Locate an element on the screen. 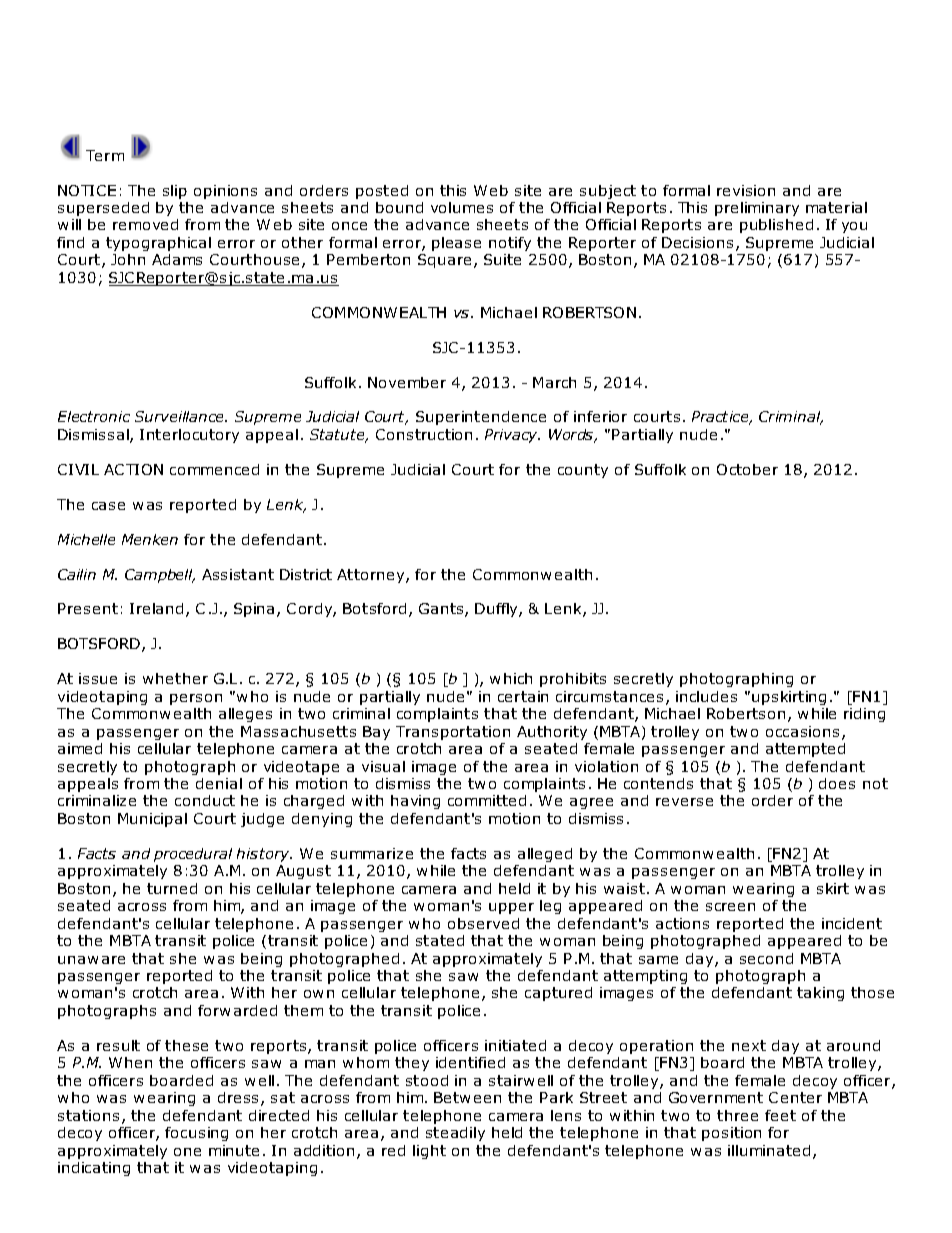 Image resolution: width=952 pixels, height=1233 pixels. focusing is located at coordinates (196, 1134).
